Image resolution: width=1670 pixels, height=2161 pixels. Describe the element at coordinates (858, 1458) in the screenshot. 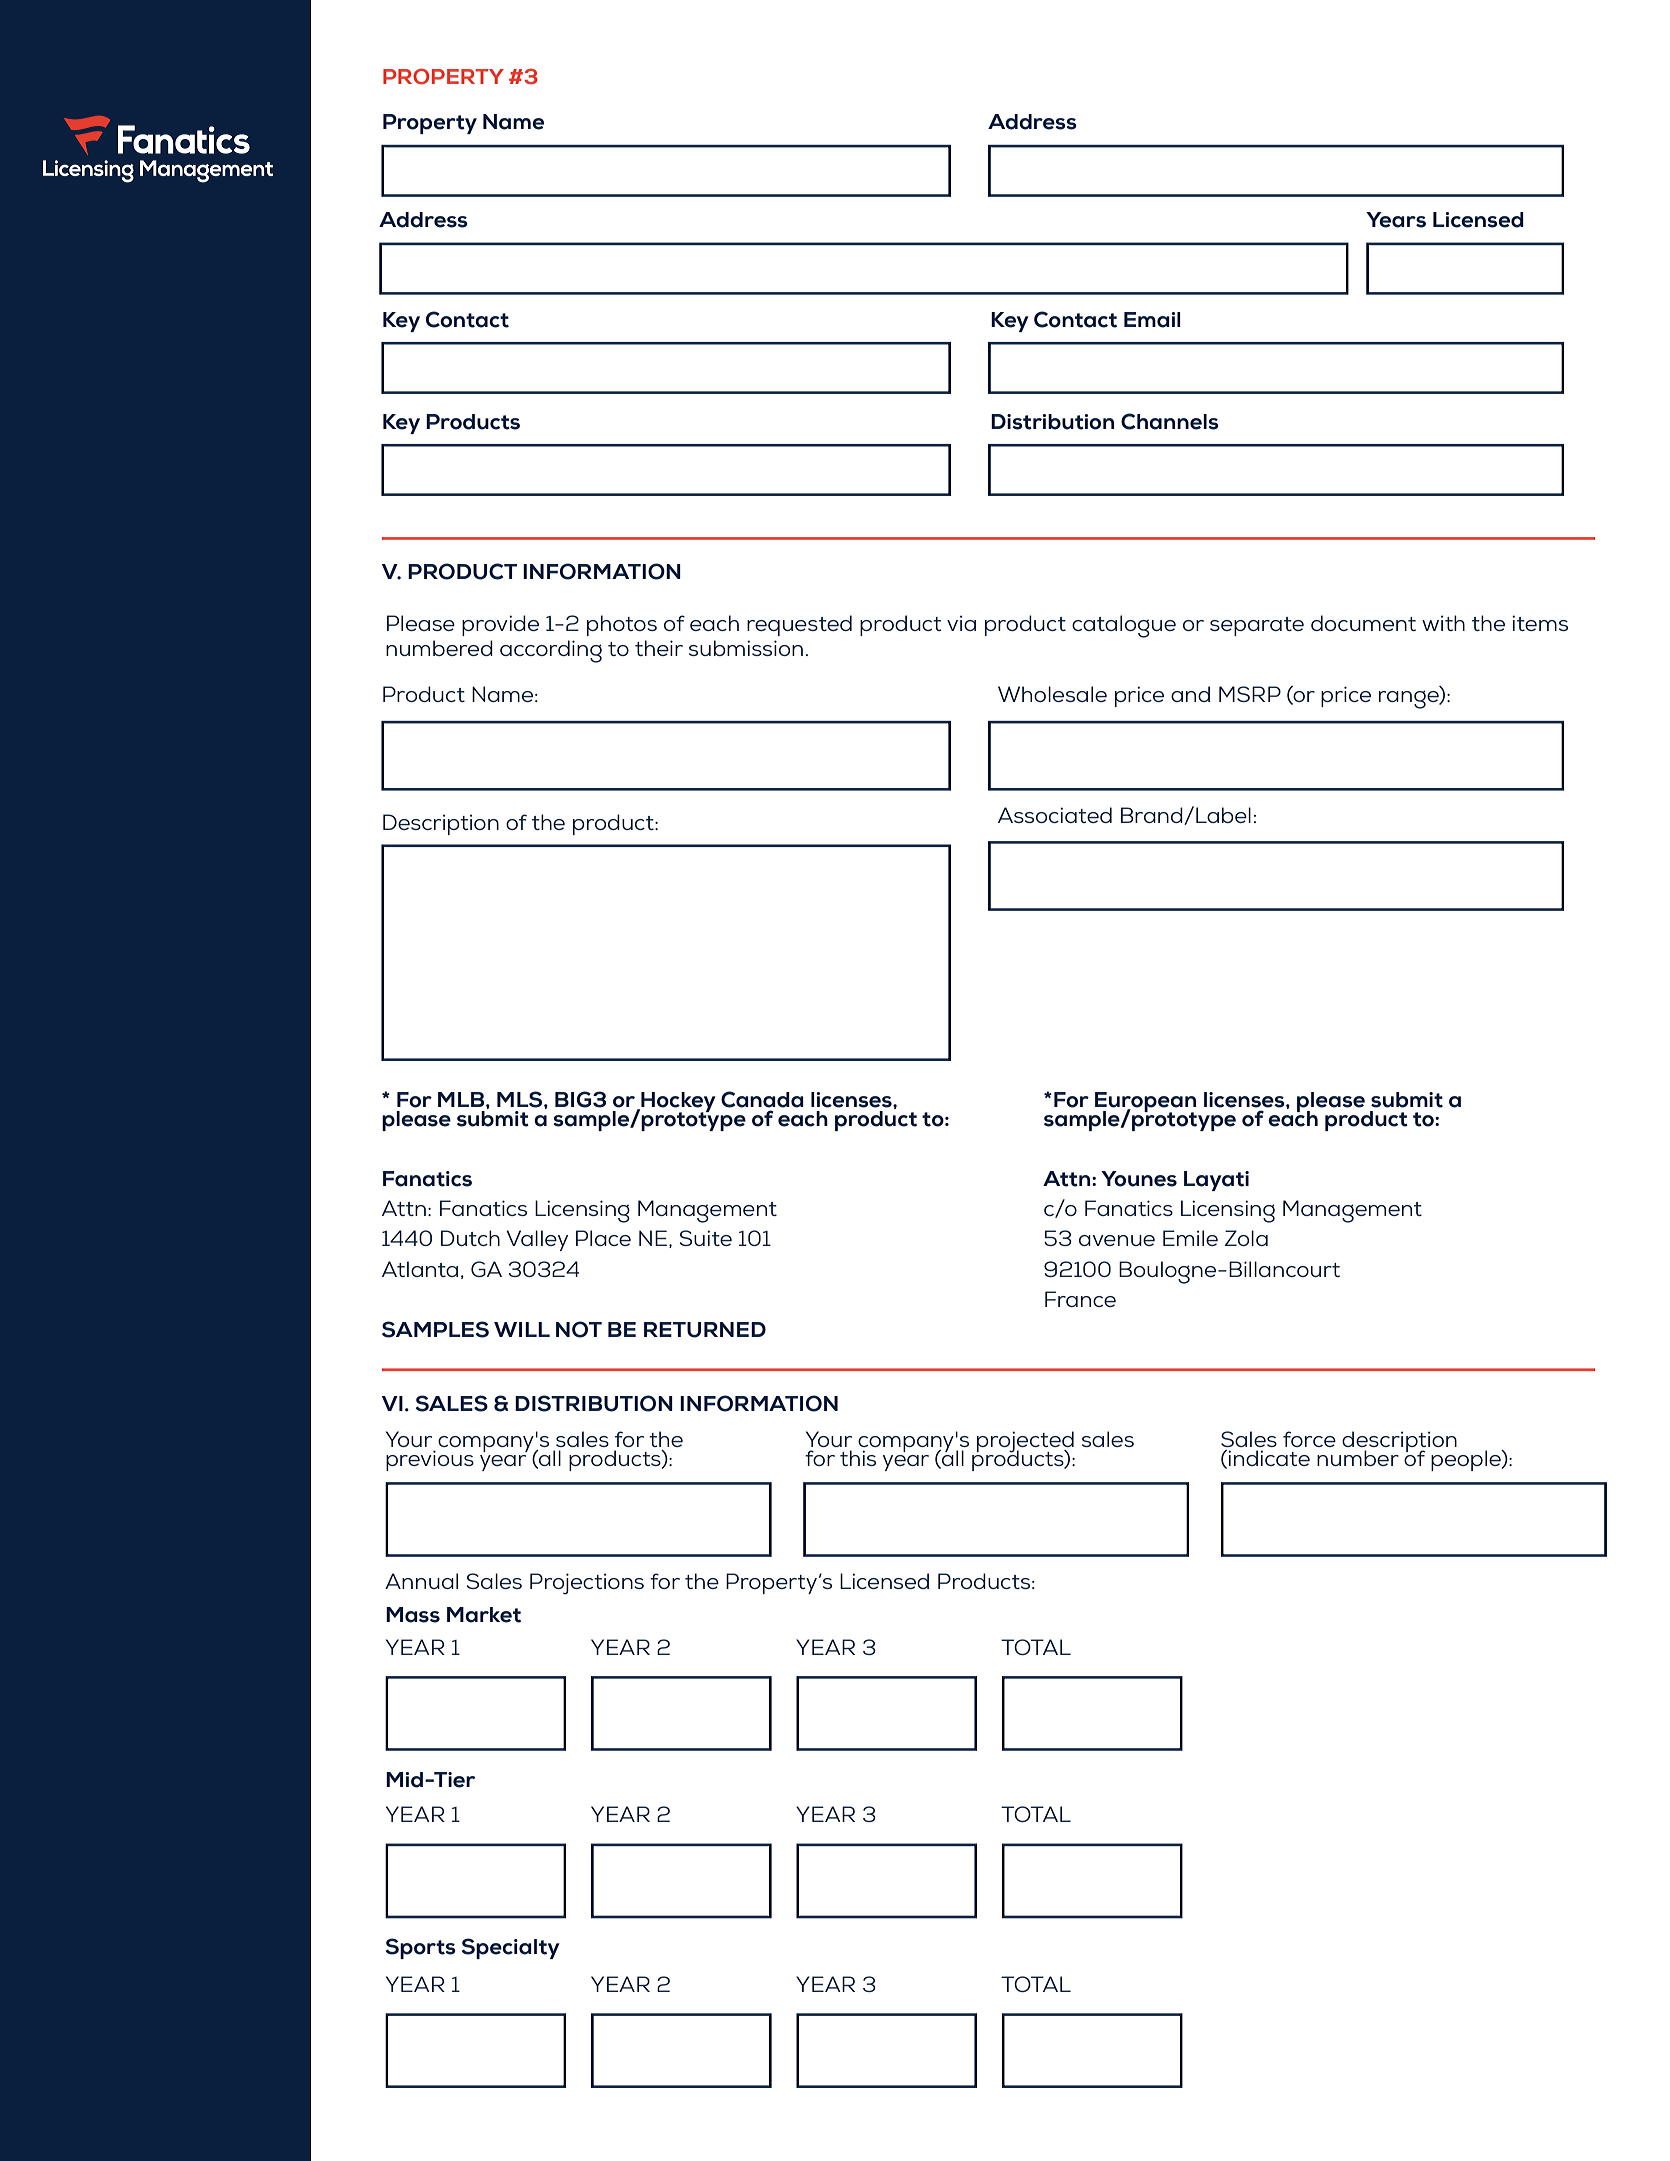

I see `this` at that location.
